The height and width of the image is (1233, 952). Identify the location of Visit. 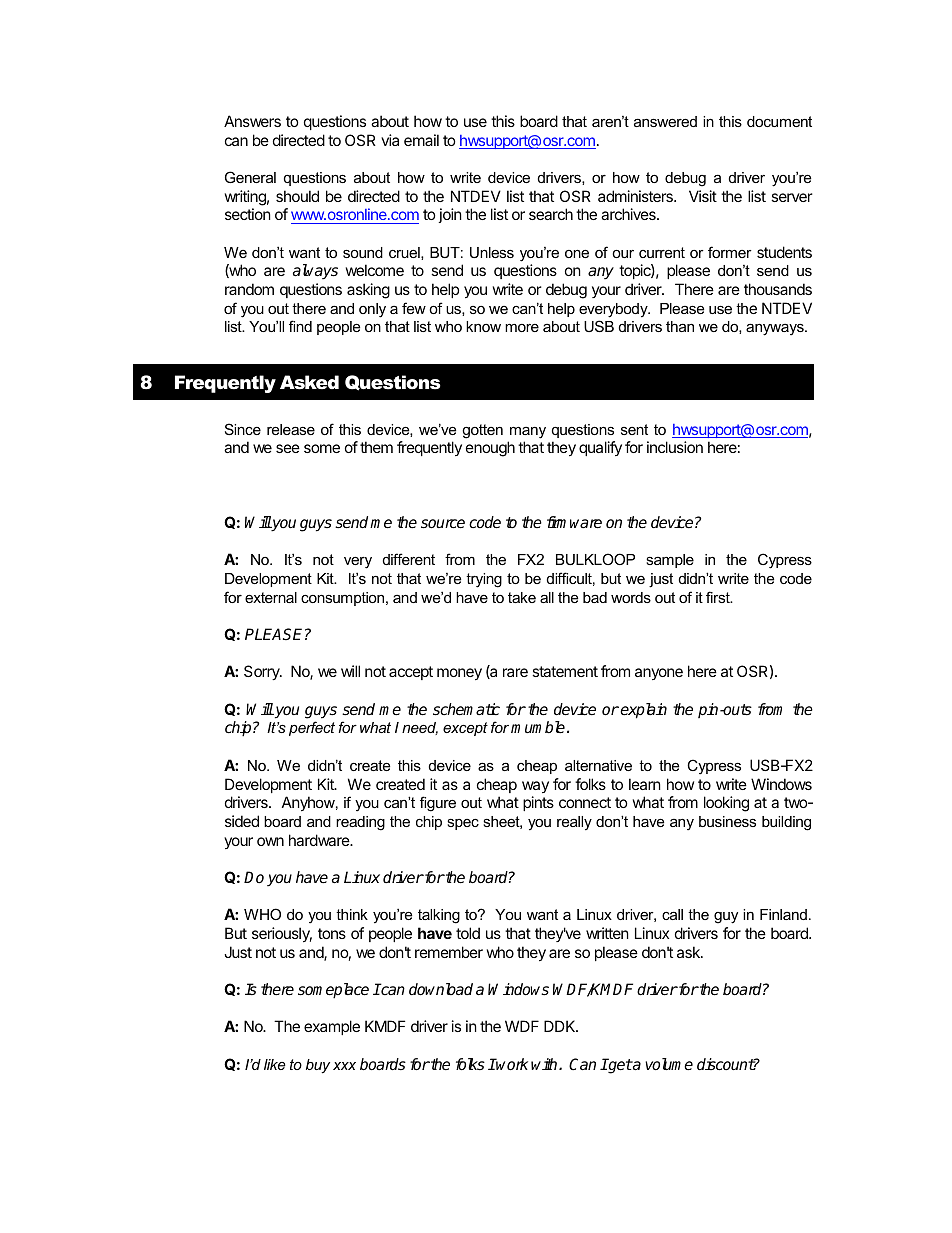
(703, 196).
